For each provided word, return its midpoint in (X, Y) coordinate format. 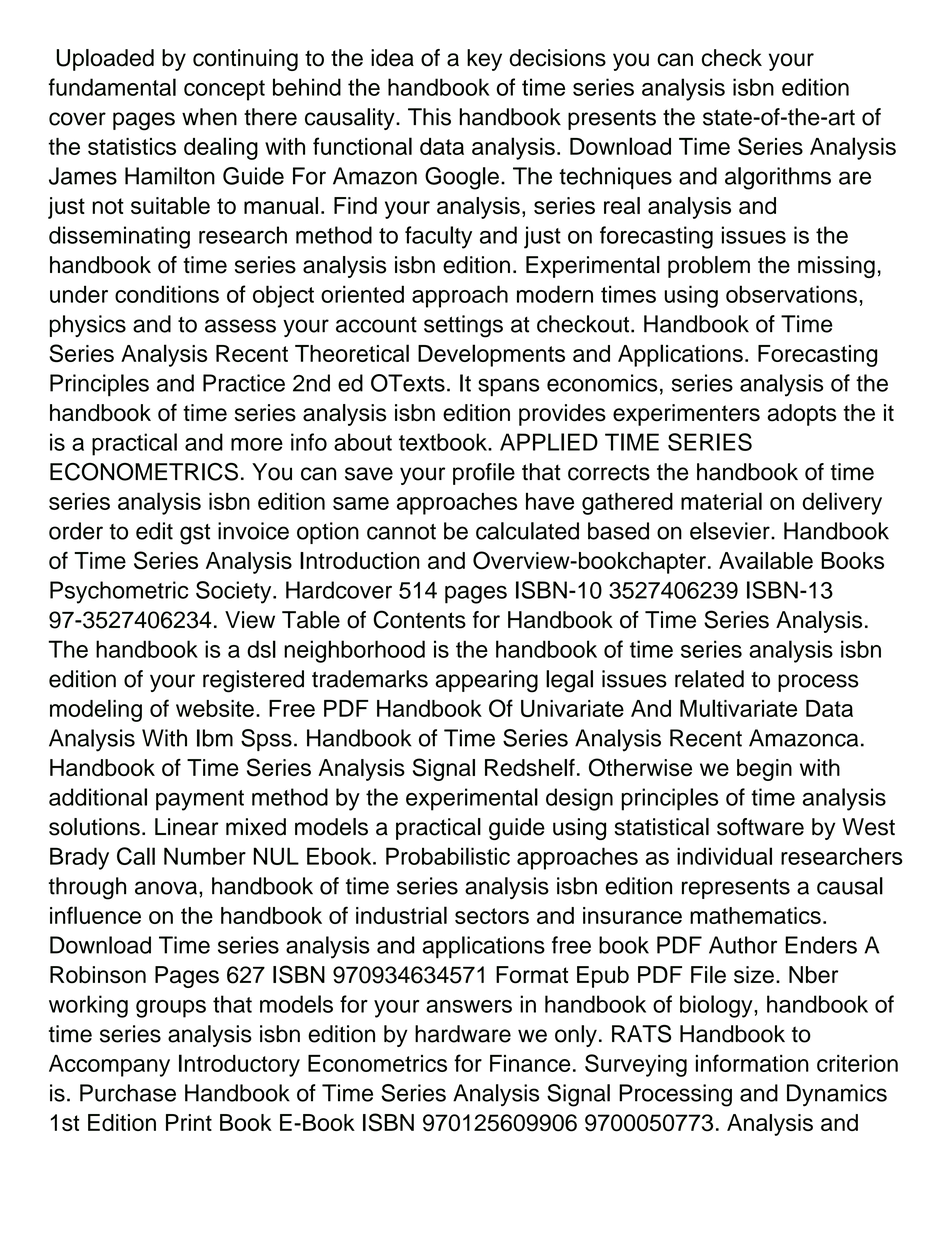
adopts (801, 415)
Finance (530, 1063)
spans (508, 387)
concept (224, 90)
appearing (486, 681)
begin (764, 770)
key (484, 60)
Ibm (215, 738)
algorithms (778, 178)
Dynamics (837, 1095)
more (257, 444)
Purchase (128, 1093)
